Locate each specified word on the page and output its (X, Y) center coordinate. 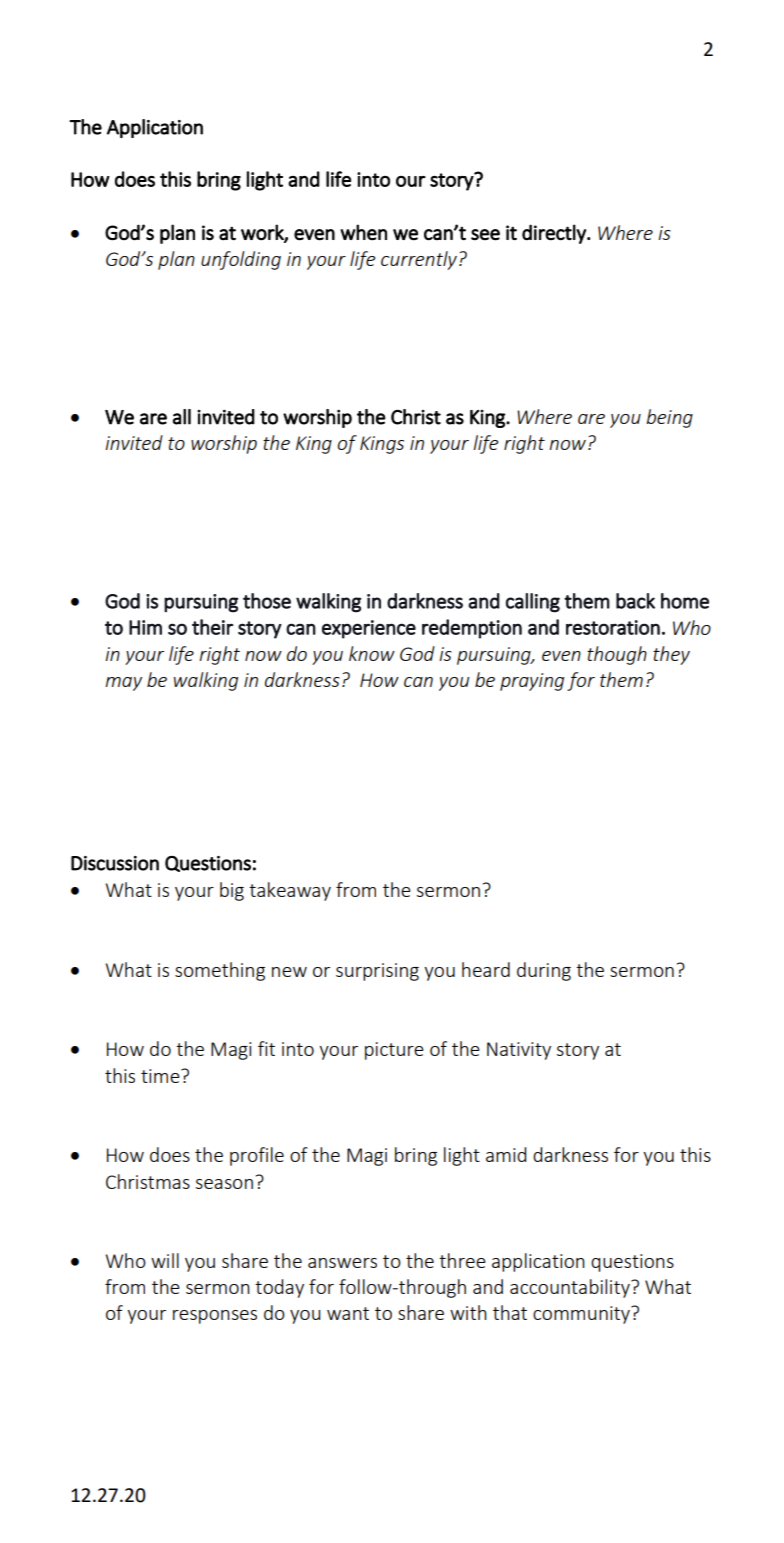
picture (394, 1051)
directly (555, 234)
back (635, 601)
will (165, 1260)
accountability (571, 1288)
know (372, 653)
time (161, 1076)
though (617, 655)
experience (369, 629)
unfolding (241, 260)
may (123, 684)
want (348, 1313)
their (212, 627)
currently (419, 260)
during (544, 971)
